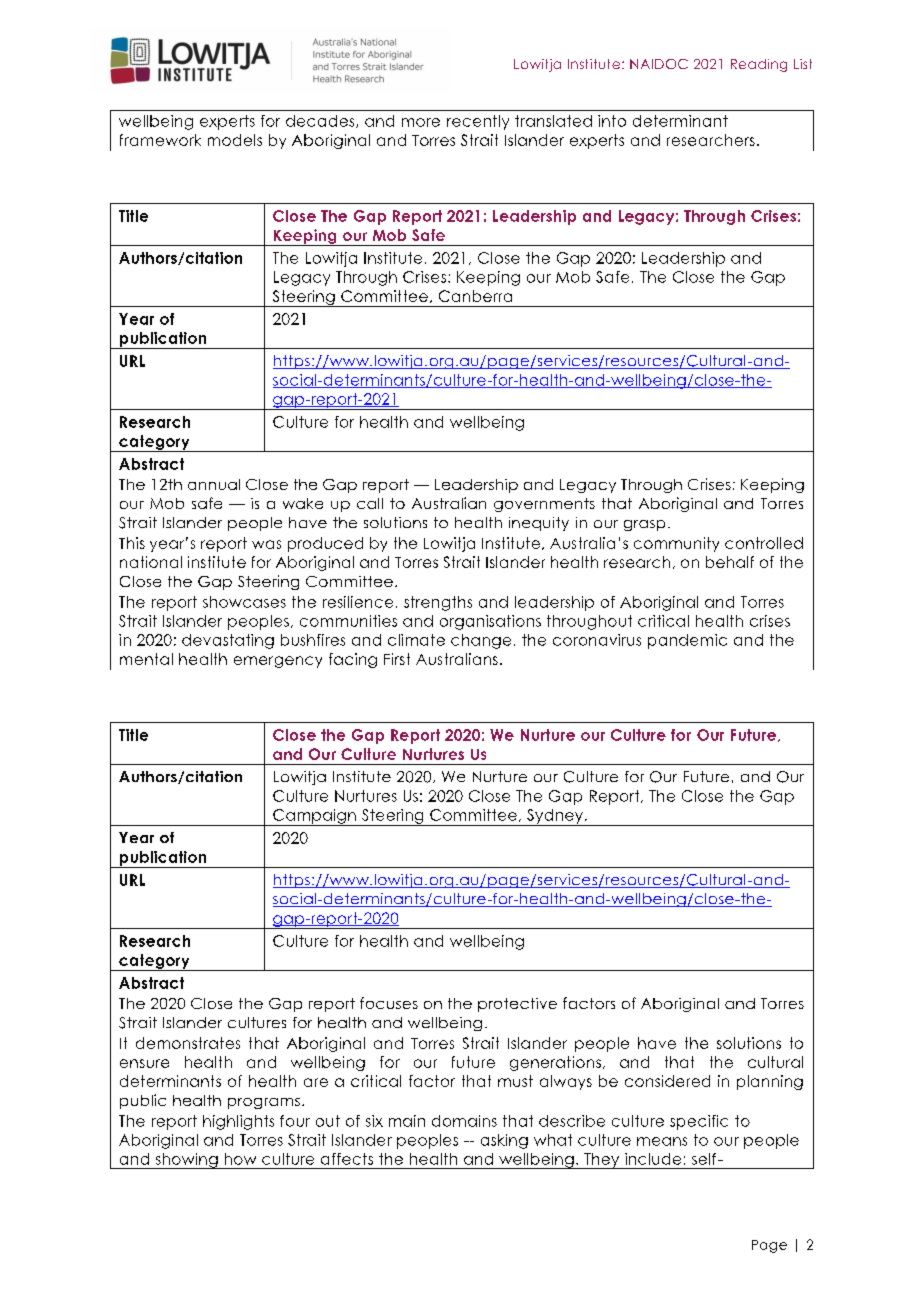 The image size is (924, 1308). I want to click on Canberra, so click(475, 296).
